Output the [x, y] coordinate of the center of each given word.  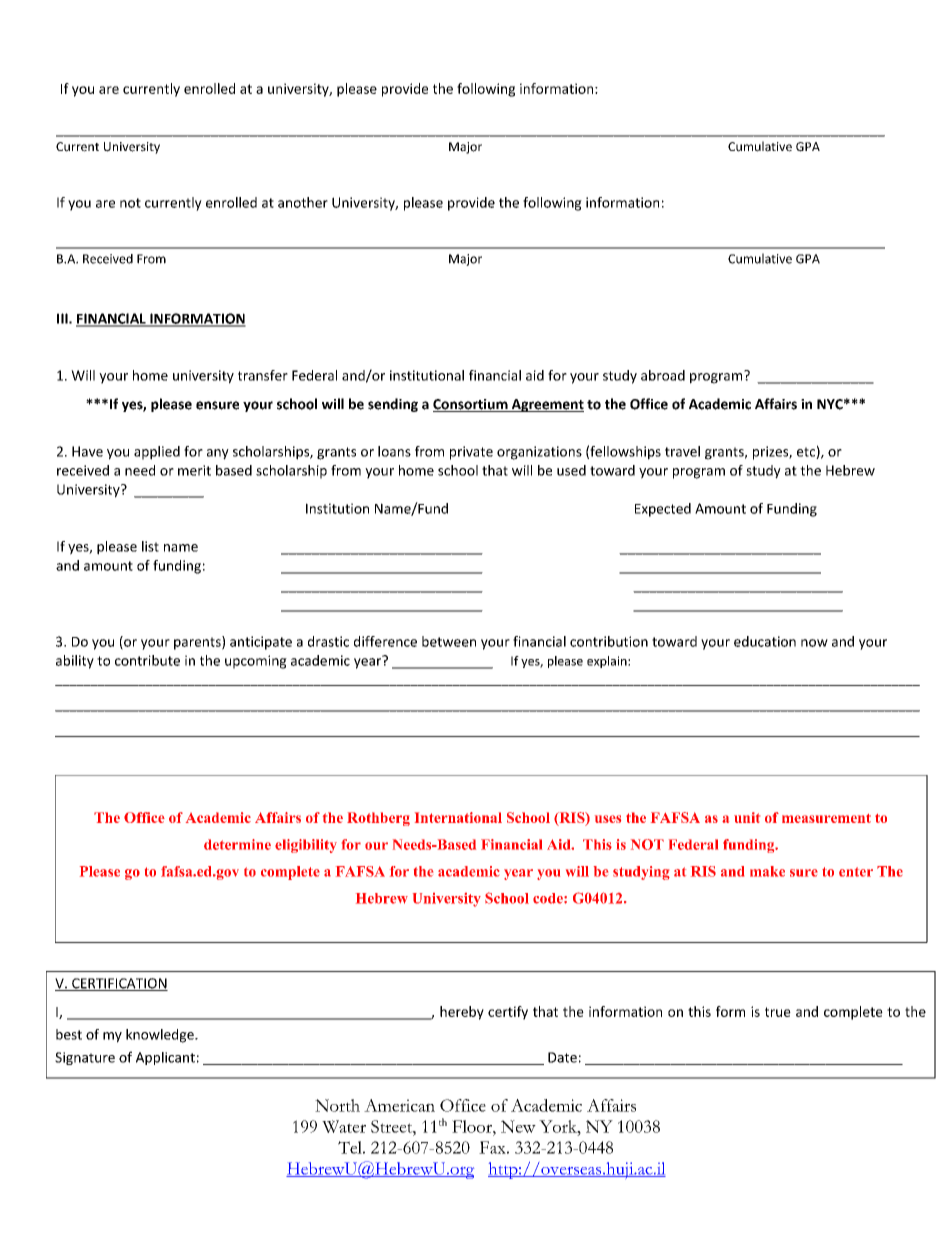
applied [157, 453]
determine [237, 844]
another [303, 202]
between [449, 641]
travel [682, 451]
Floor [473, 1126]
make [767, 871]
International [458, 817]
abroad [663, 375]
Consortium [471, 405]
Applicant [165, 1058]
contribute [147, 660]
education [765, 641]
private [471, 453]
